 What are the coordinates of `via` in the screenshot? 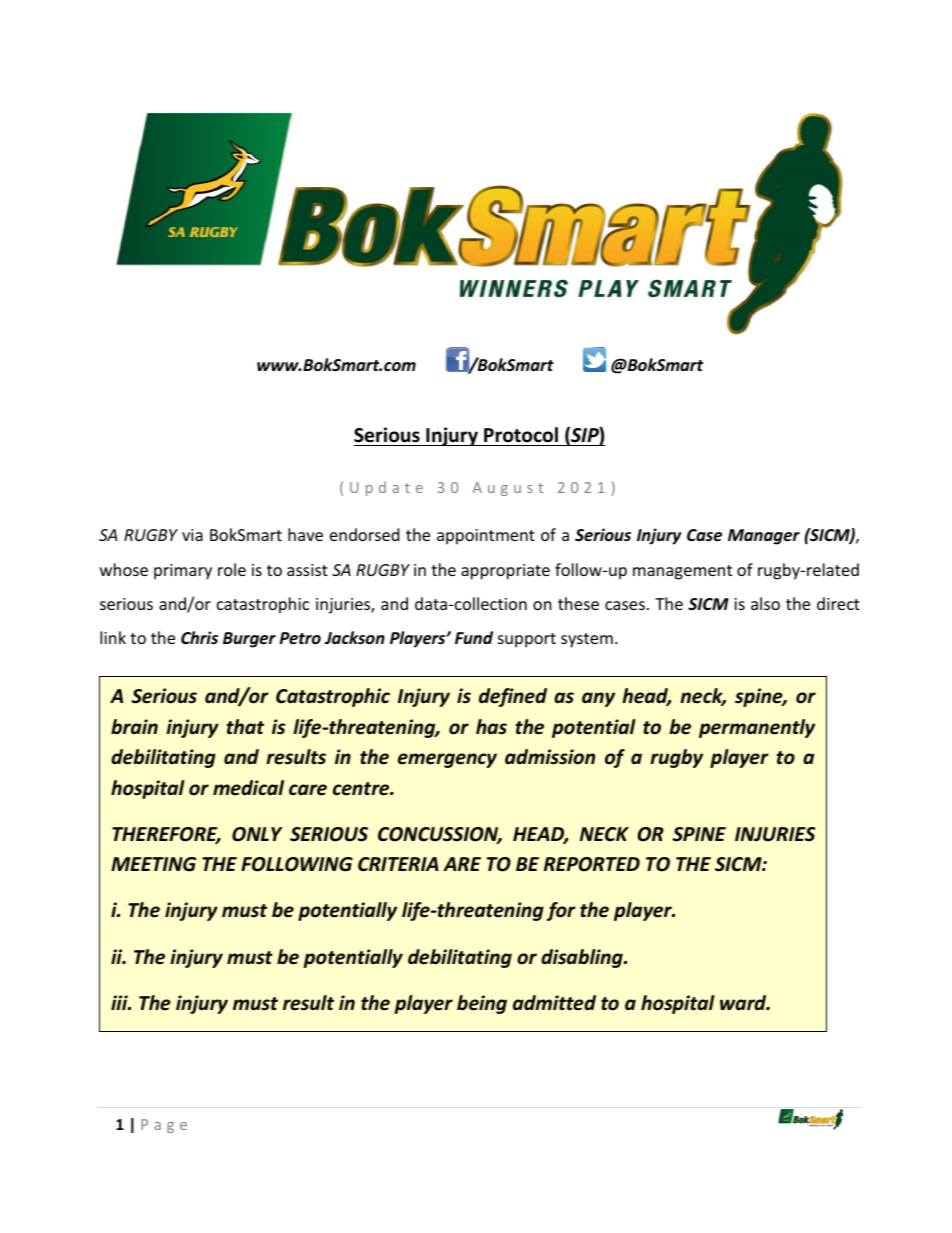 It's located at (192, 535).
